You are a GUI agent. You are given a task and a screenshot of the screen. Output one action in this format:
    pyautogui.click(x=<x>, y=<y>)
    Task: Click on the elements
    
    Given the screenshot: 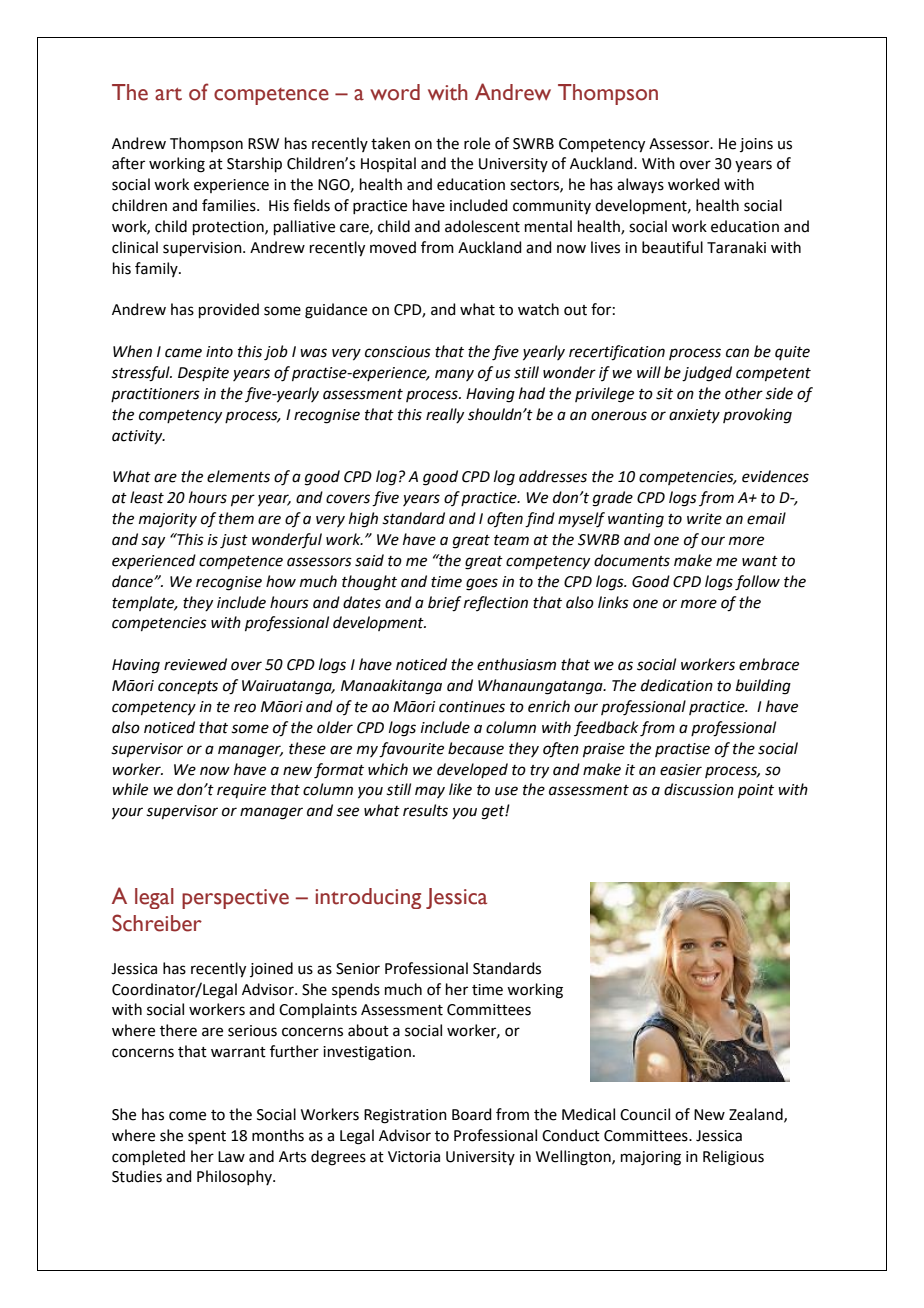 What is the action you would take?
    pyautogui.click(x=238, y=476)
